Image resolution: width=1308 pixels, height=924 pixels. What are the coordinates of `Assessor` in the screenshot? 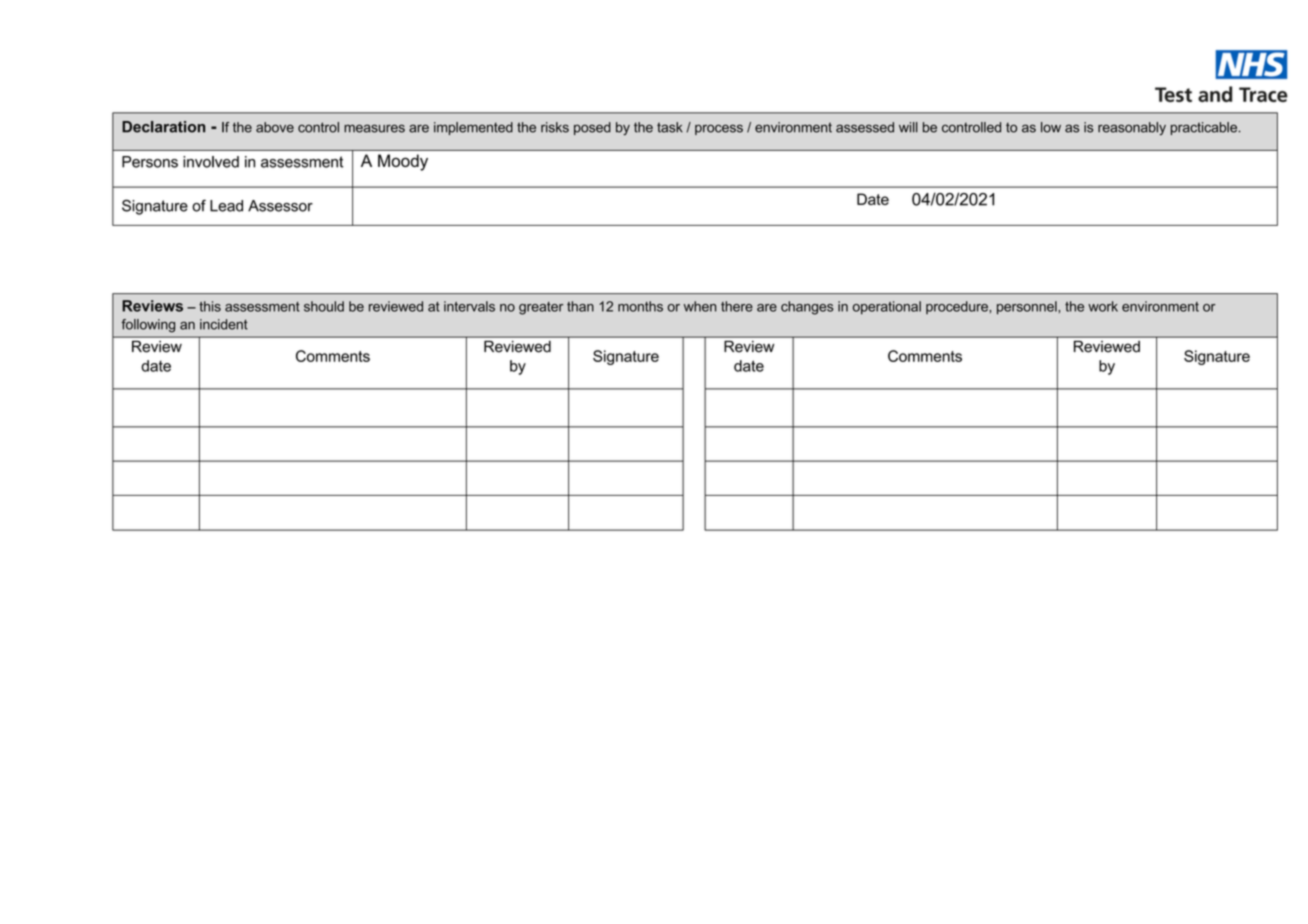 It's located at (280, 206).
